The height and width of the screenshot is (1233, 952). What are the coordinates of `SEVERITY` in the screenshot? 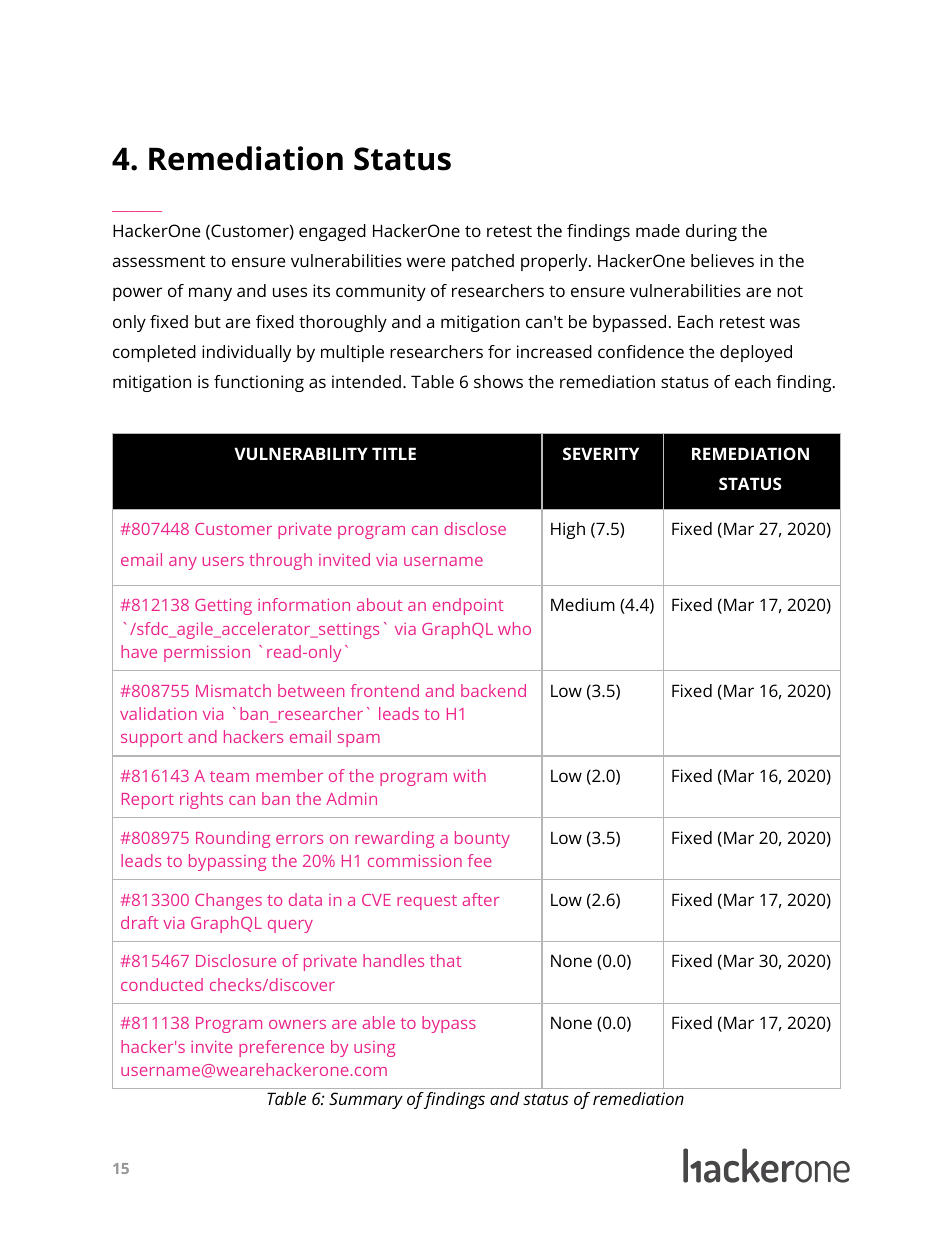 It's located at (601, 453).
